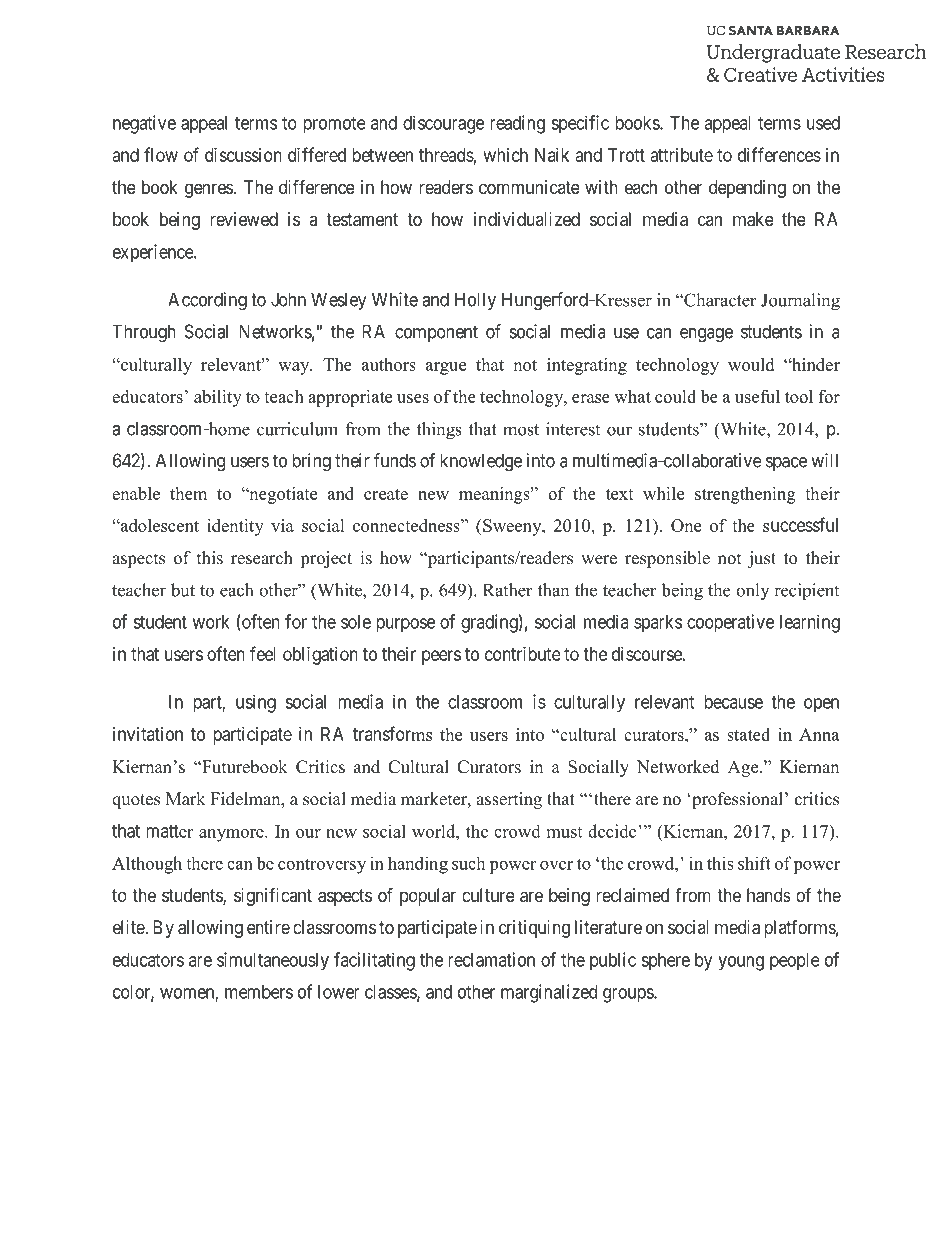  Describe the element at coordinates (481, 462) in the document. I see `knowledge` at that location.
